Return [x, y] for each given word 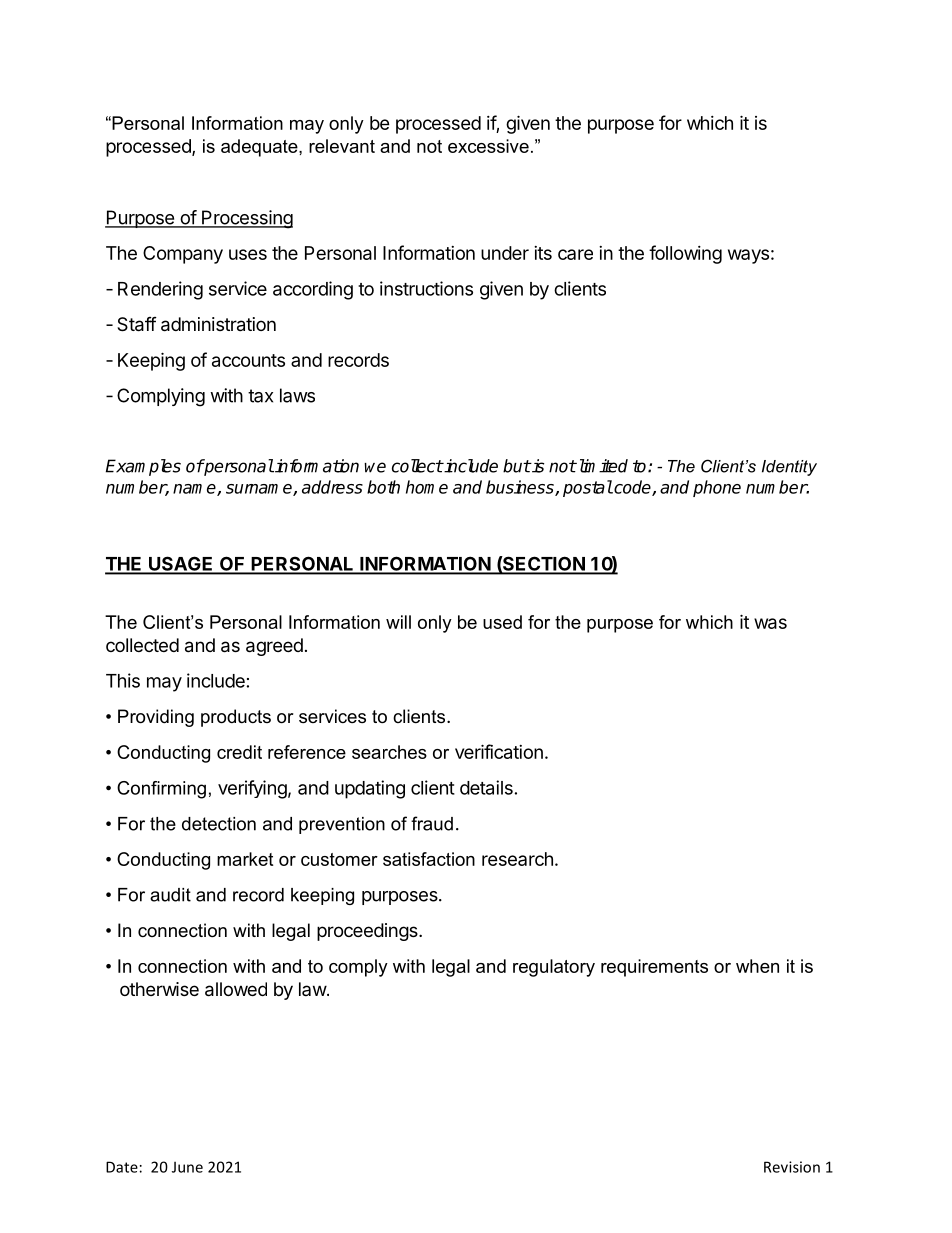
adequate [260, 148]
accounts [248, 360]
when [757, 966]
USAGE [181, 565]
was [770, 623]
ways [748, 256]
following [685, 254]
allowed [236, 989]
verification [499, 751]
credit [239, 752]
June [187, 1167]
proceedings [368, 932]
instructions [426, 288]
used [502, 622]
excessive [488, 146]
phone [717, 488]
